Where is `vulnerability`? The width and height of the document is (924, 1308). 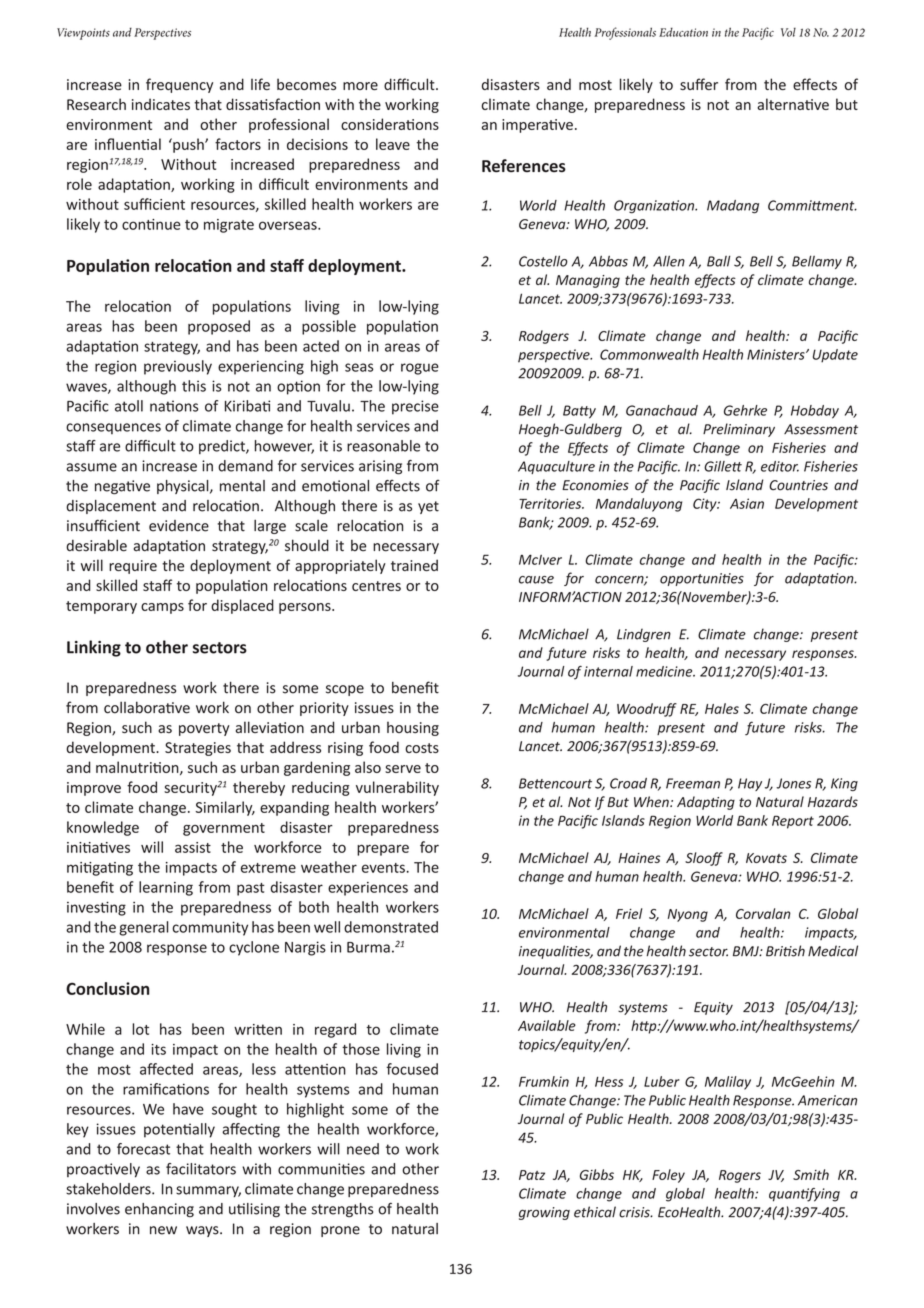 vulnerability is located at coordinates (397, 788).
